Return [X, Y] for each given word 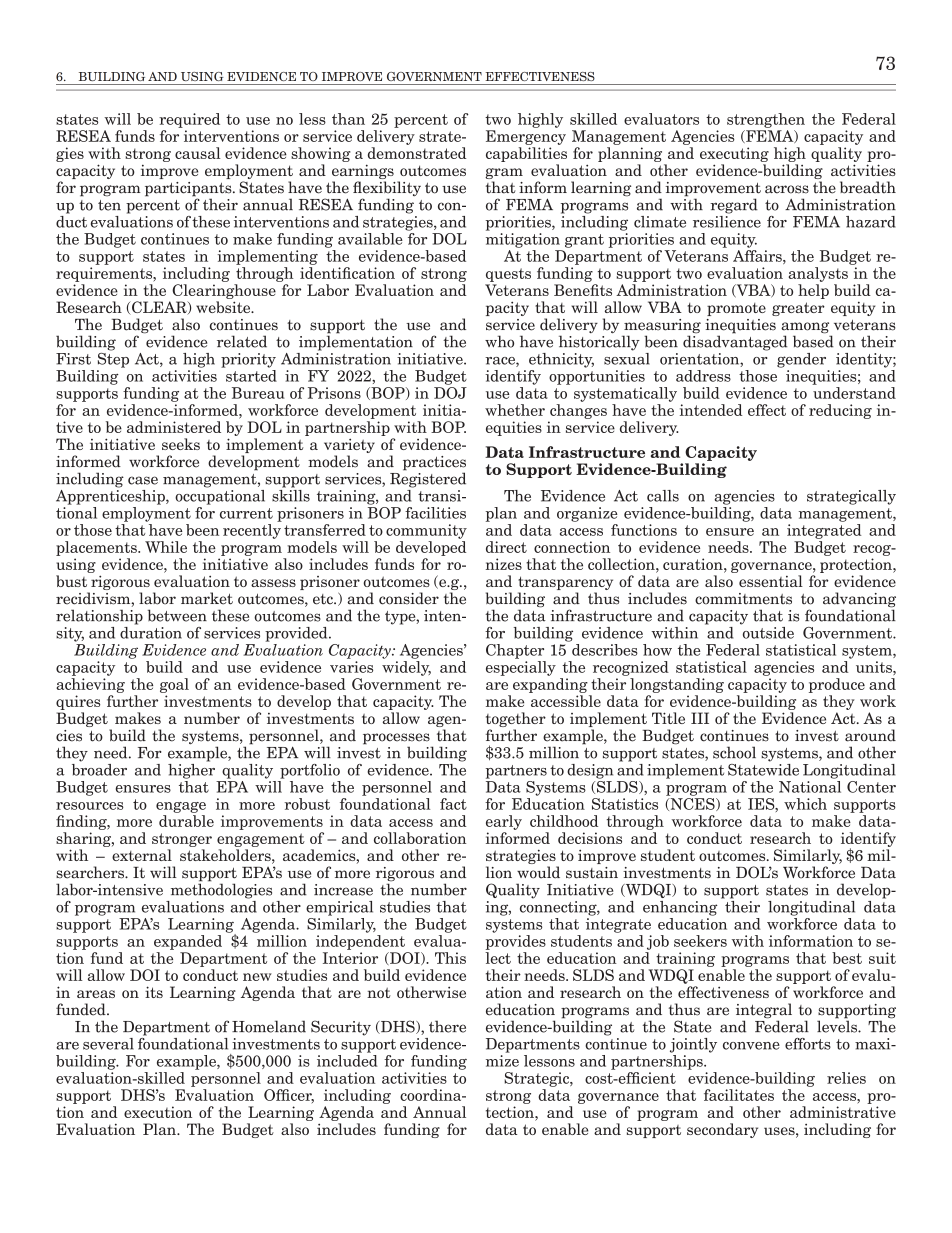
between [177, 615]
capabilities [526, 154]
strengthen [766, 120]
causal [198, 153]
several [108, 1044]
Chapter [515, 651]
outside [767, 631]
